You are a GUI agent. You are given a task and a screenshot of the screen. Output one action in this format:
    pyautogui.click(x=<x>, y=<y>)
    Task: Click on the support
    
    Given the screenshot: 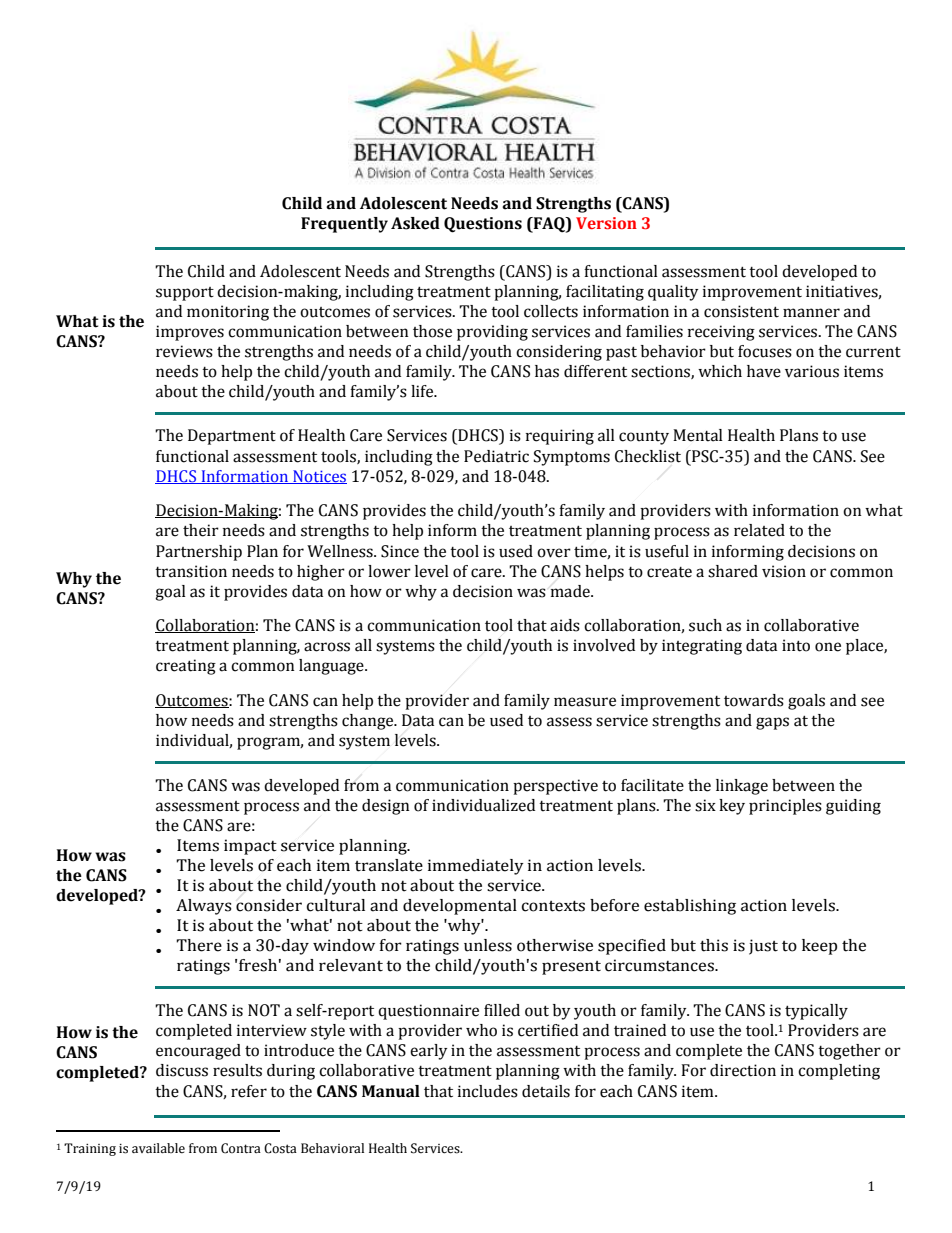 What is the action you would take?
    pyautogui.click(x=185, y=294)
